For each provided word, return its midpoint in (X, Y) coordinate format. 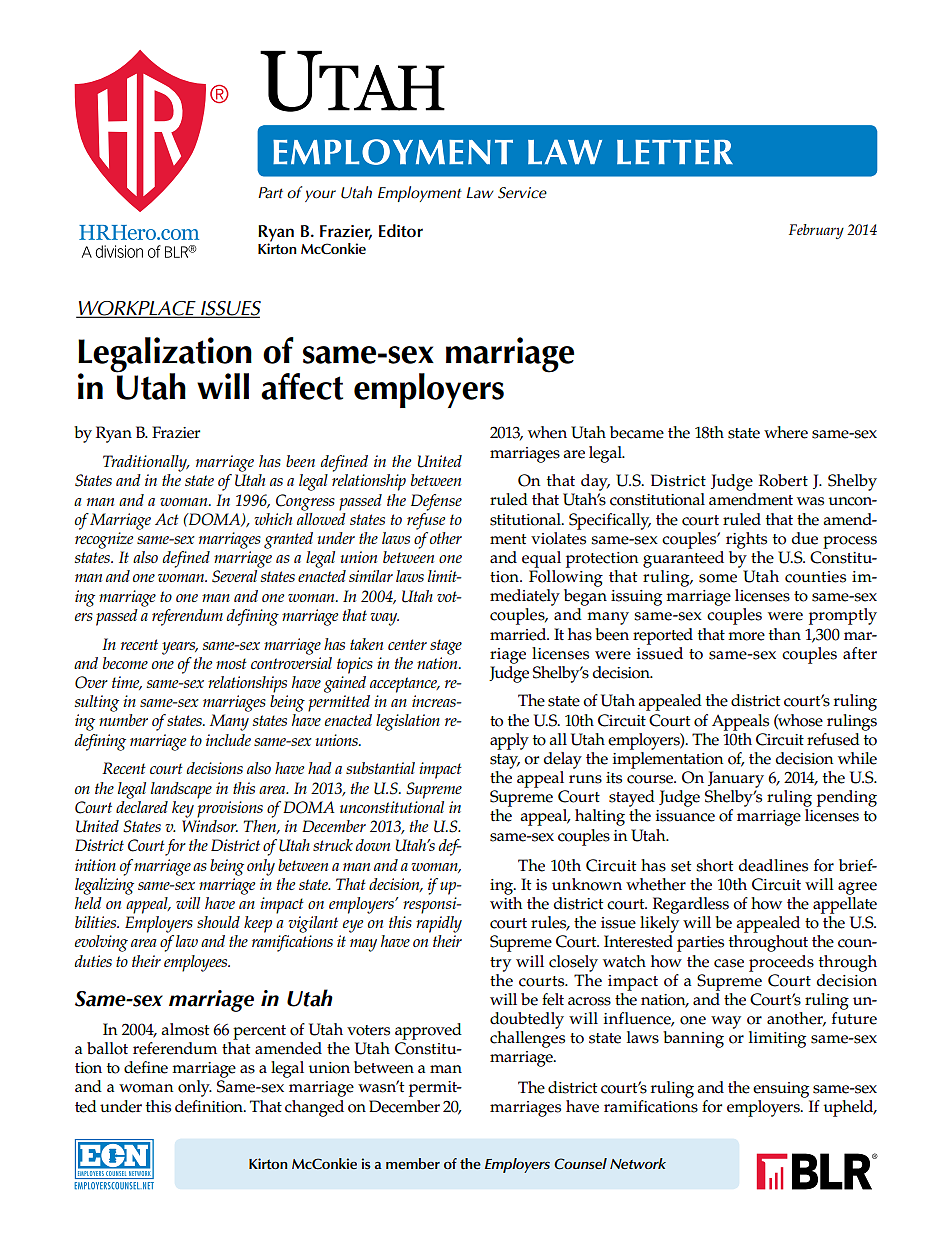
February (816, 231)
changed (314, 1108)
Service (522, 193)
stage (446, 647)
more (746, 636)
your (320, 196)
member (413, 1163)
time (127, 683)
